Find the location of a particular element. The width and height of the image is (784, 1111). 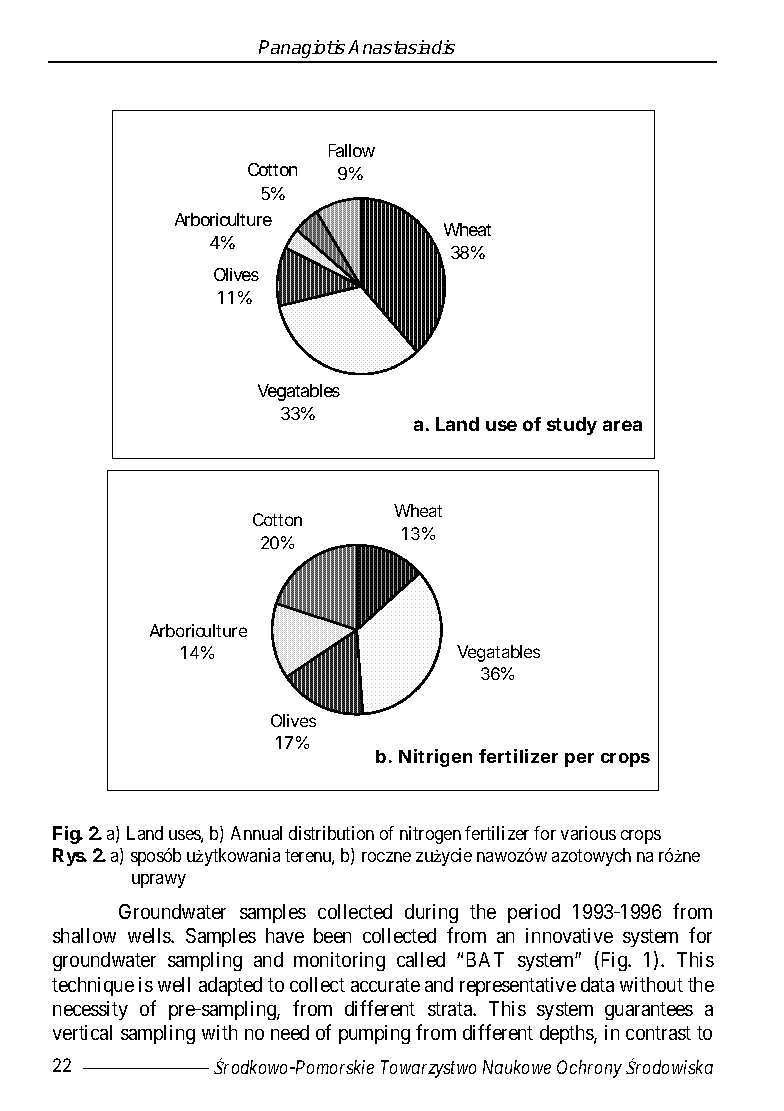

area is located at coordinates (622, 425).
